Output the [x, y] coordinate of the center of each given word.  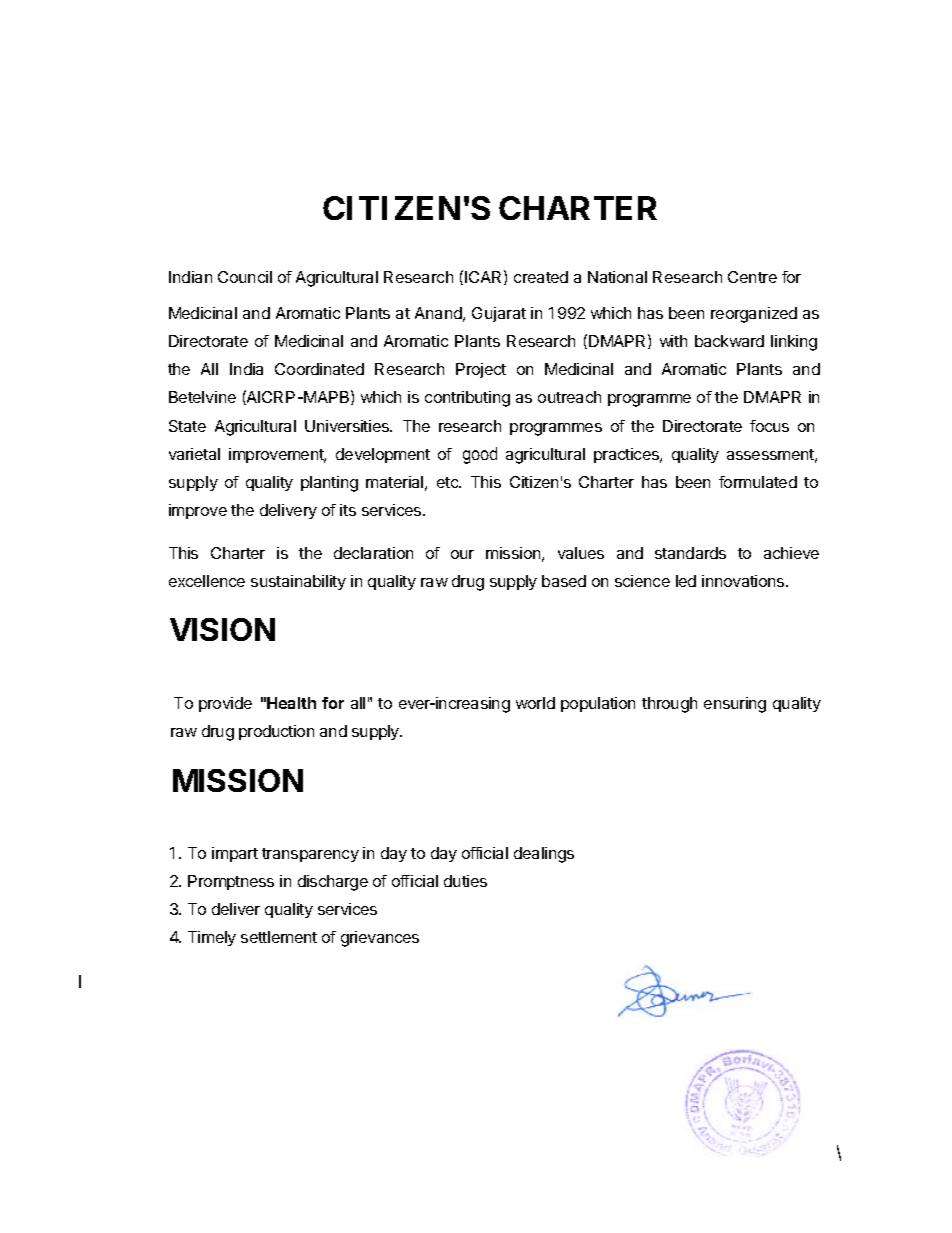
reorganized [754, 315]
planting [329, 484]
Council [245, 277]
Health [291, 703]
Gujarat [499, 314]
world [535, 703]
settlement [279, 937]
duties [465, 881]
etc [449, 482]
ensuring [735, 705]
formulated [758, 482]
